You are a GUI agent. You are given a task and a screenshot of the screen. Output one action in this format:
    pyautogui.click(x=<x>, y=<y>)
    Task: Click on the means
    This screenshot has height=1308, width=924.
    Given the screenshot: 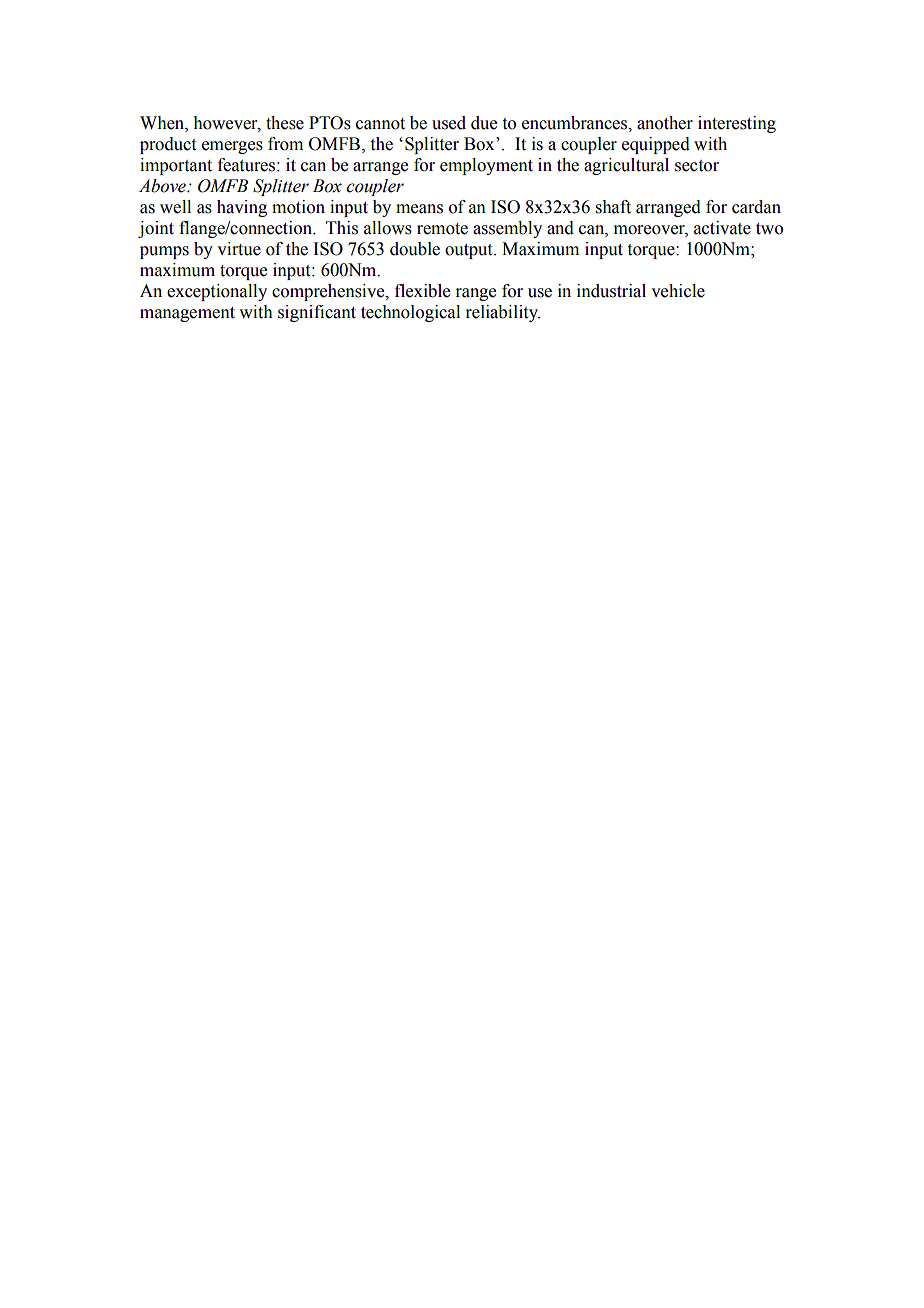 What is the action you would take?
    pyautogui.click(x=419, y=209)
